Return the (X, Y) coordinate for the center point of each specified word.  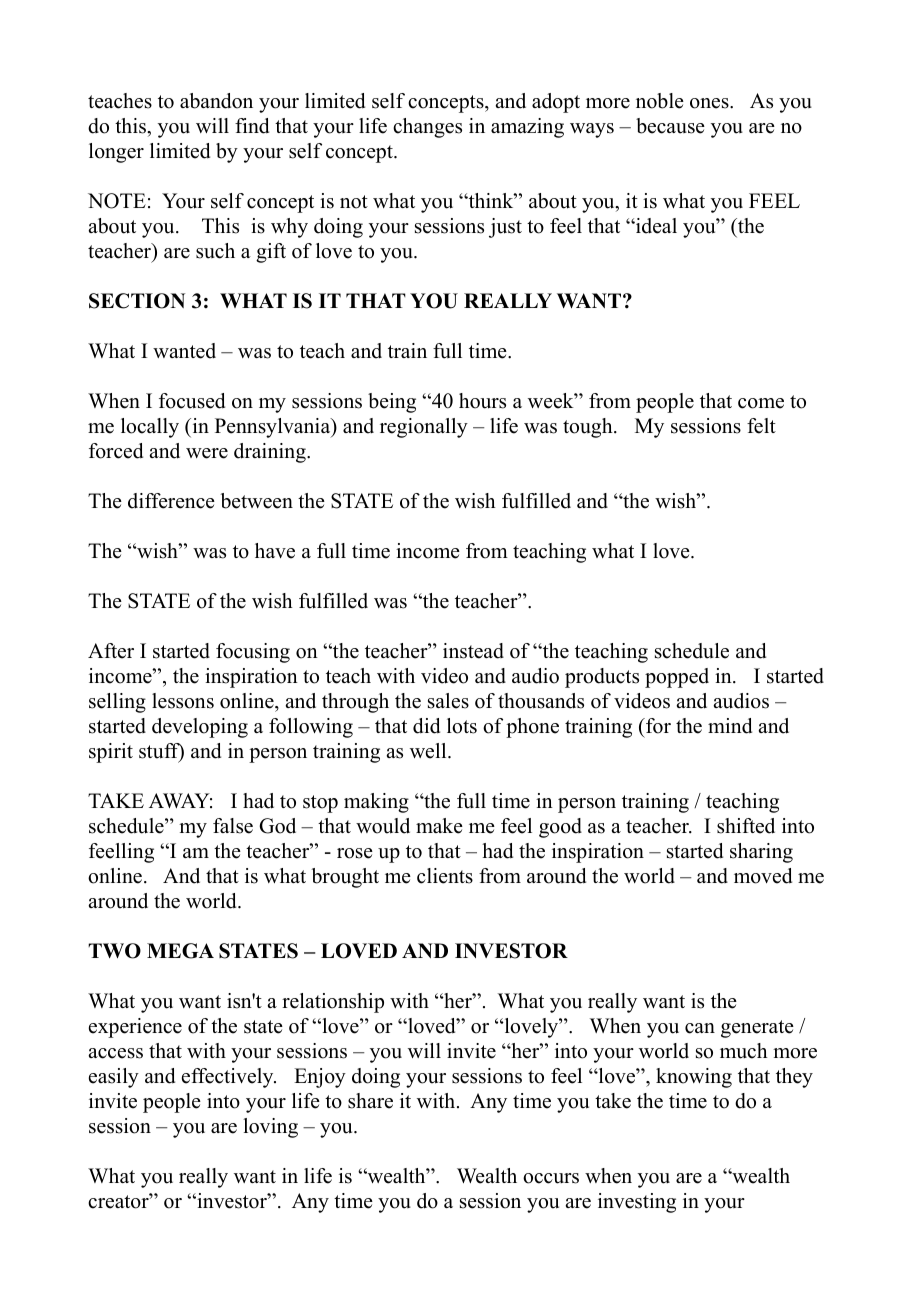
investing (637, 1203)
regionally (424, 428)
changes (427, 128)
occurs (551, 1178)
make (439, 826)
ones (710, 103)
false (233, 826)
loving (270, 1128)
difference (171, 501)
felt (761, 426)
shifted (746, 826)
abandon (216, 101)
